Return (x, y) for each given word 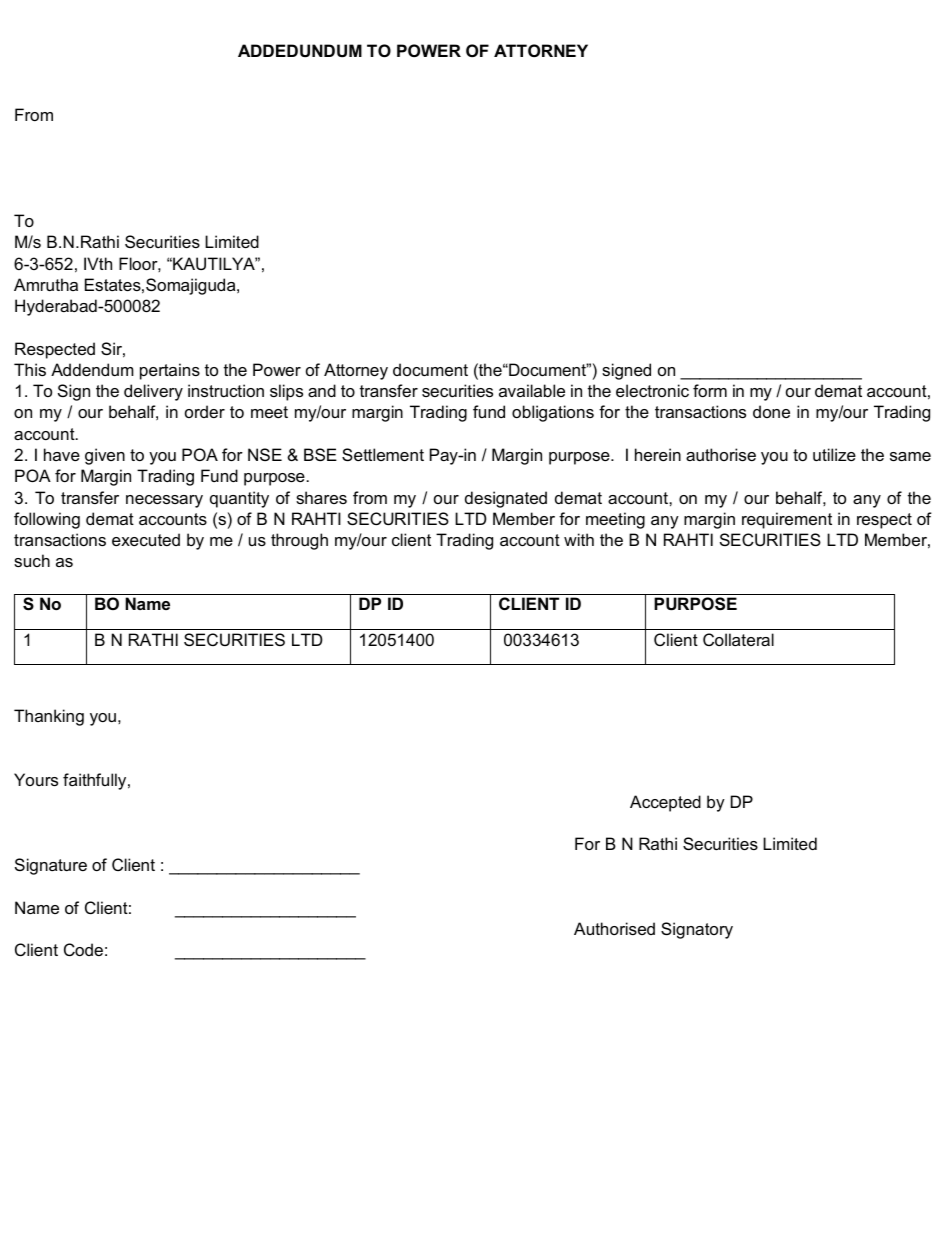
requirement (787, 520)
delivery (153, 392)
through (299, 541)
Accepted (665, 803)
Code (83, 949)
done (771, 411)
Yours (36, 779)
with (579, 539)
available (532, 390)
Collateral (738, 639)
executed (146, 539)
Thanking (49, 717)
